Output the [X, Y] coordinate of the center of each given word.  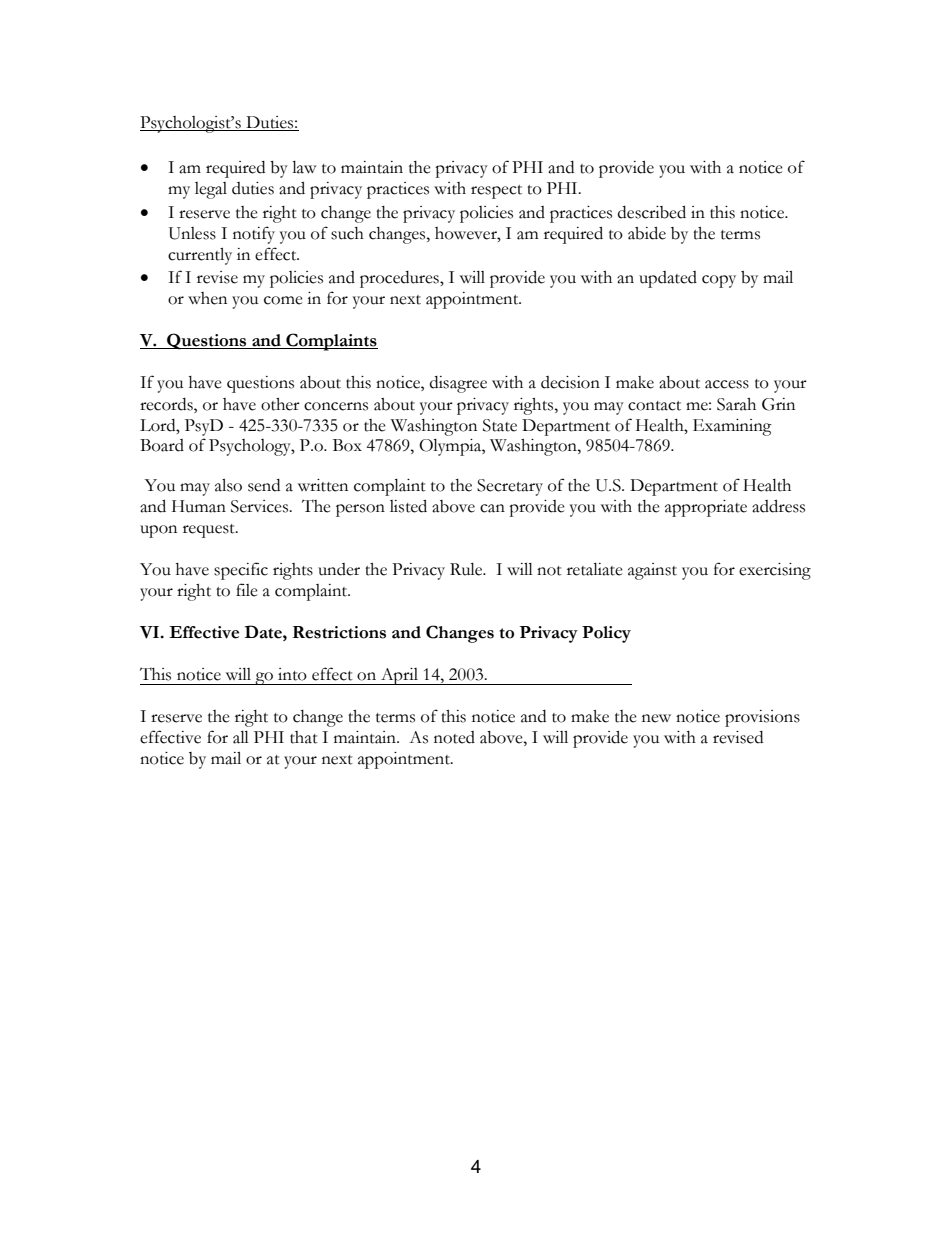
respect [496, 192]
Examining [732, 427]
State [500, 425]
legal [211, 190]
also [228, 485]
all [241, 737]
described [652, 212]
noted [454, 737]
